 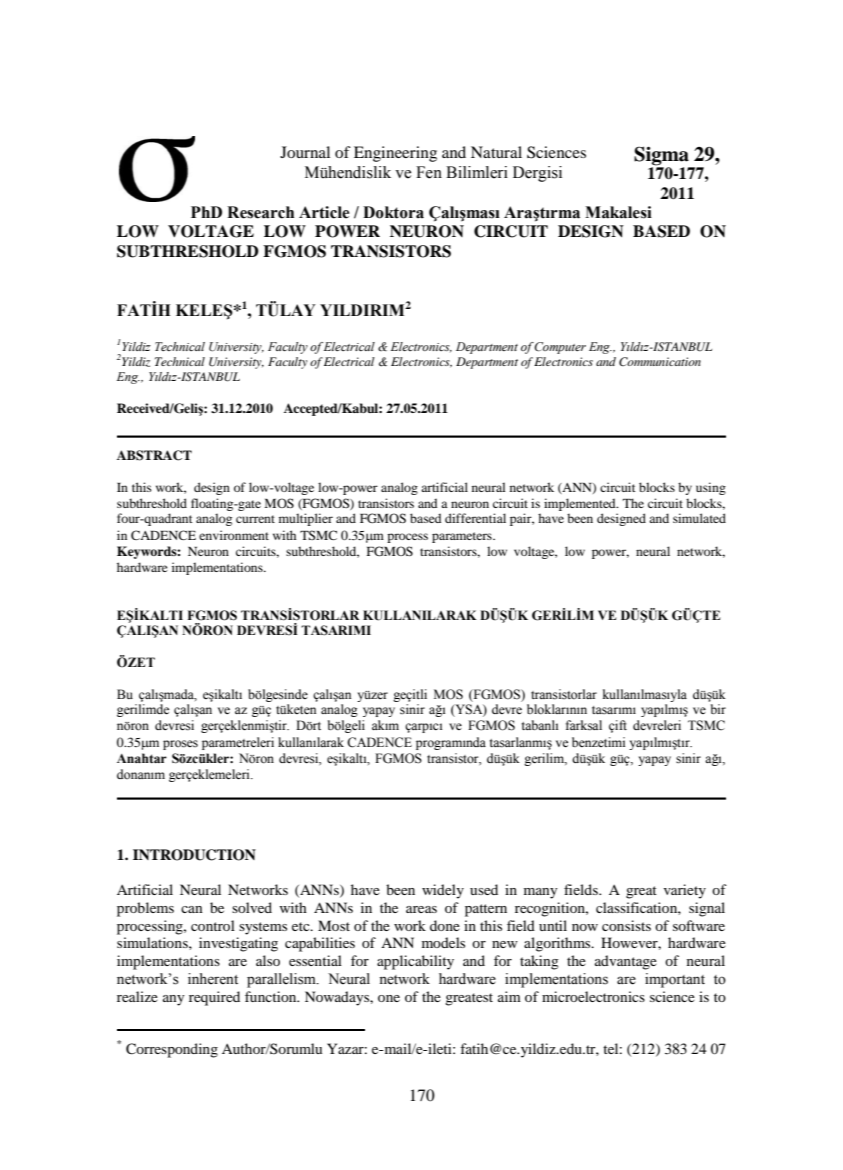 What do you see at coordinates (661, 156) in the page?
I see `Sigma` at bounding box center [661, 156].
